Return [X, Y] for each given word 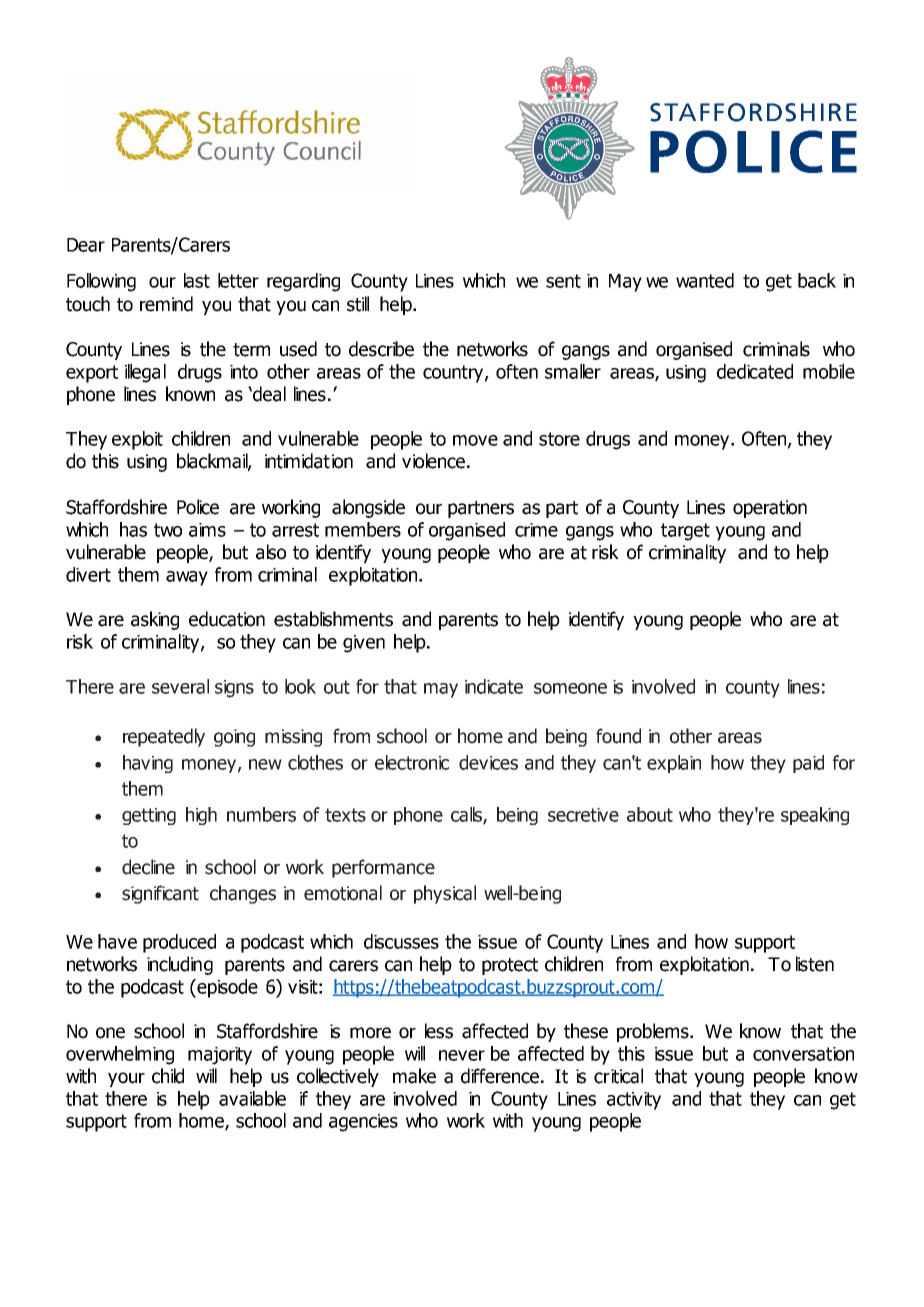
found [618, 736]
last [197, 280]
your [126, 1079]
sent [563, 281]
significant [160, 894]
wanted [705, 280]
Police [198, 507]
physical [445, 894]
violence [433, 461]
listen [815, 964]
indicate [494, 686]
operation [770, 509]
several [180, 686]
